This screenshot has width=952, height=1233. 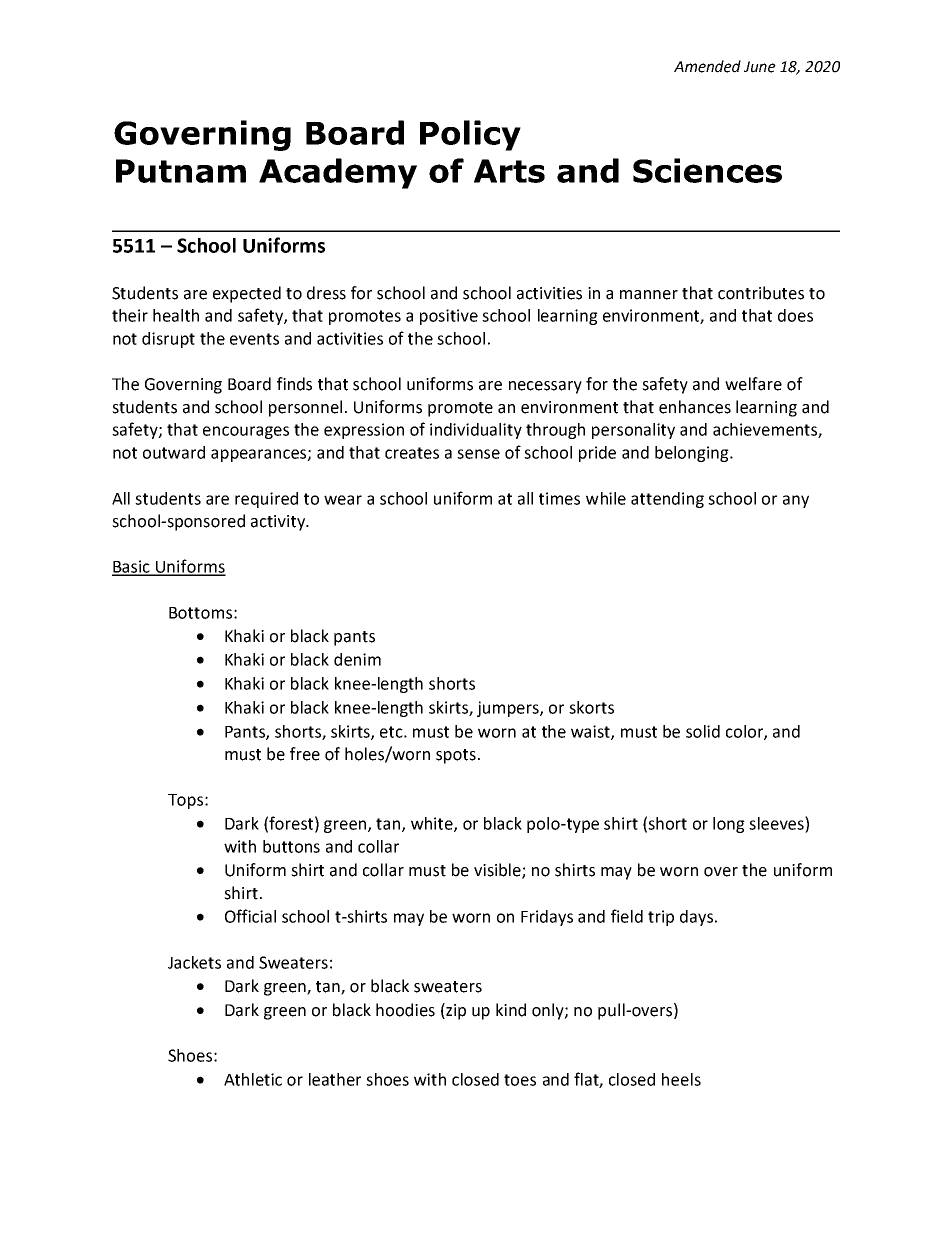 What do you see at coordinates (181, 171) in the screenshot?
I see `Putnam` at bounding box center [181, 171].
